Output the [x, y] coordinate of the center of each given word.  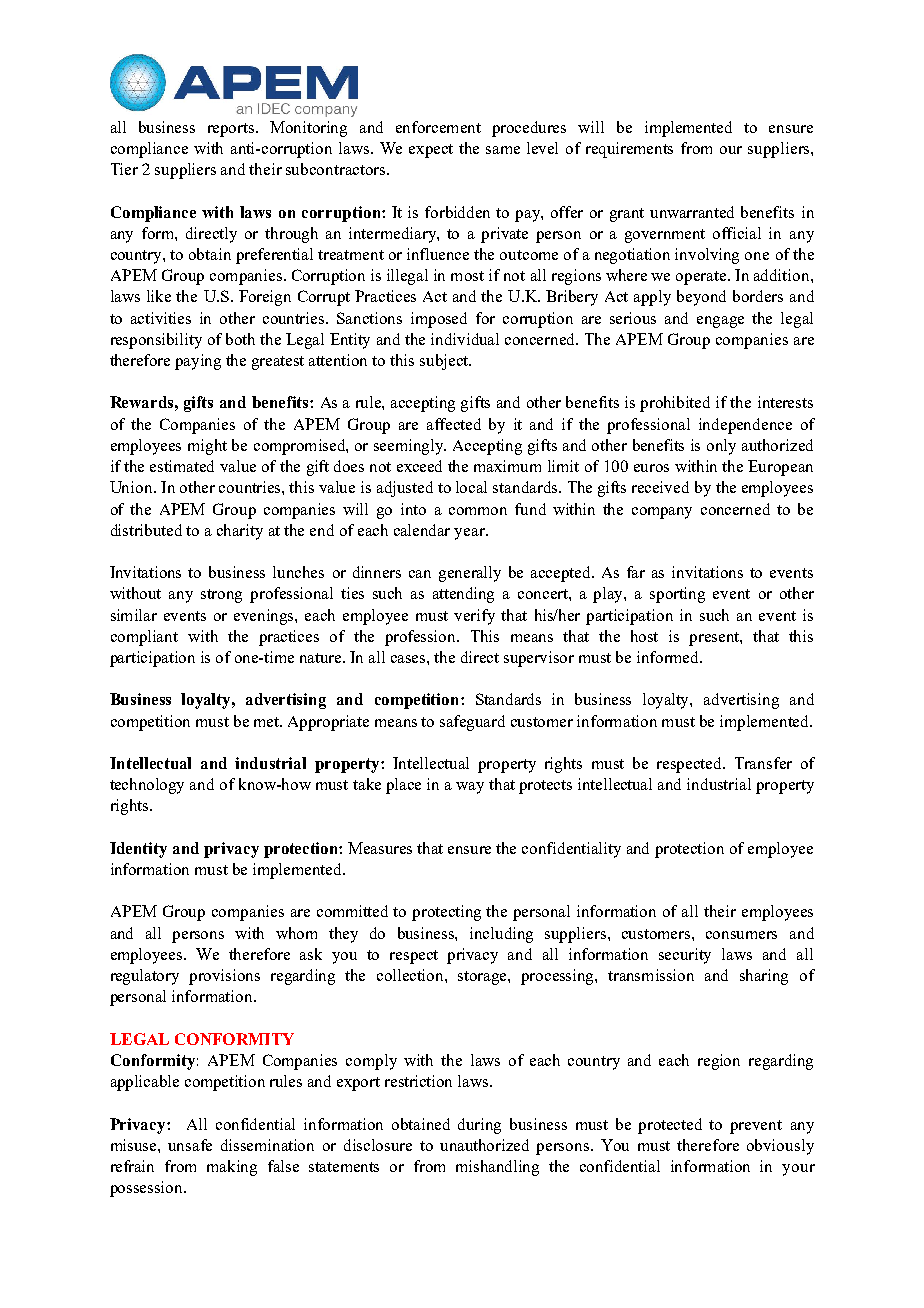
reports [232, 130]
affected [454, 424]
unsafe [190, 1145]
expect [431, 151]
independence [745, 426]
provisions [224, 977]
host [644, 636]
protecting [446, 913]
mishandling [497, 1168]
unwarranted [692, 212]
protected [670, 1126]
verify [474, 617]
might [207, 447]
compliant [144, 638]
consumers [741, 935]
